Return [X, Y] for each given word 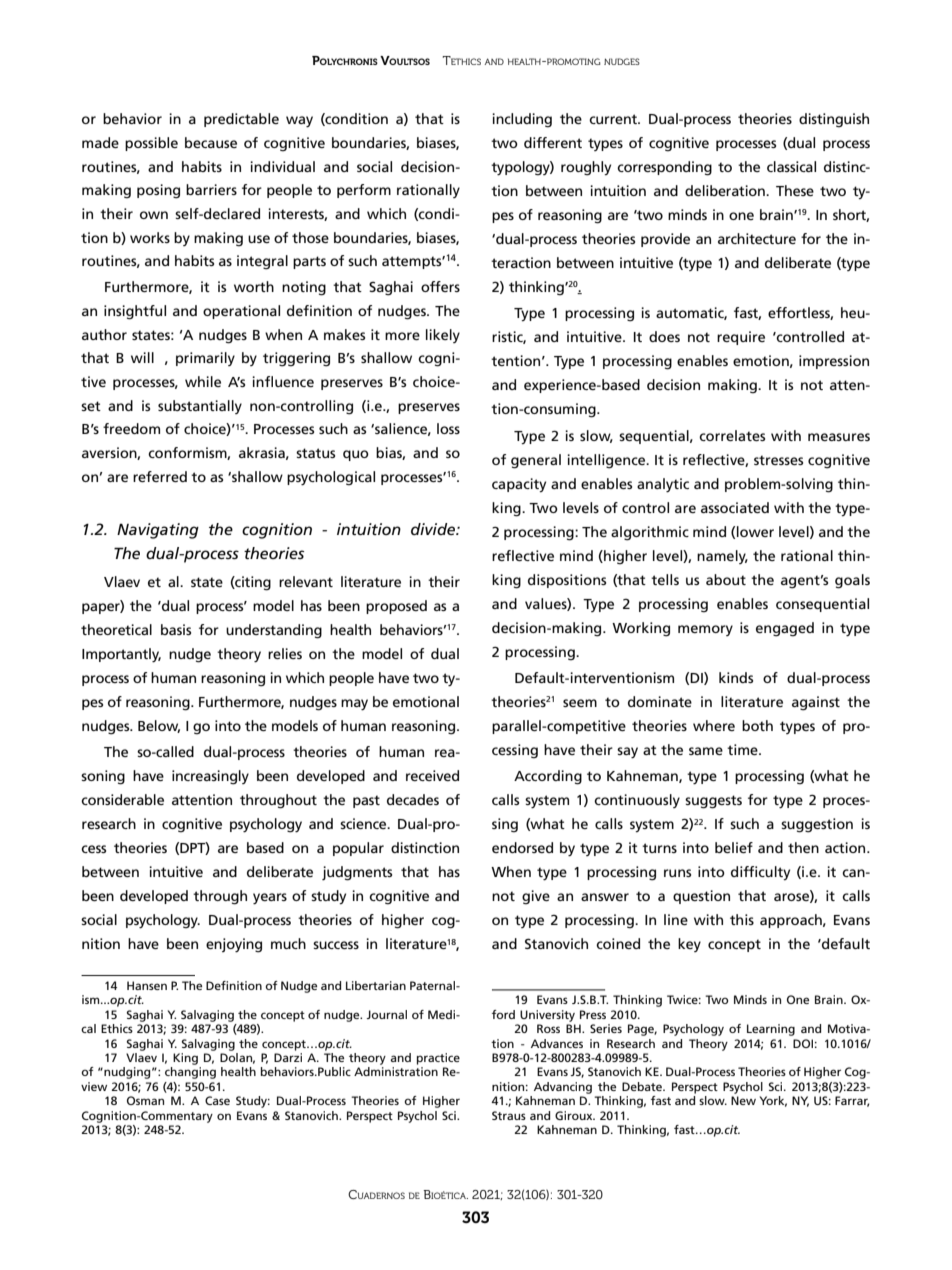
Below [159, 726]
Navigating [158, 531]
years [270, 898]
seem [580, 703]
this [742, 919]
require [741, 338]
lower [755, 531]
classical [791, 166]
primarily [205, 359]
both [757, 725]
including [522, 120]
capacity [519, 485]
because [211, 142]
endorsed [522, 847]
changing [190, 1073]
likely [443, 336]
